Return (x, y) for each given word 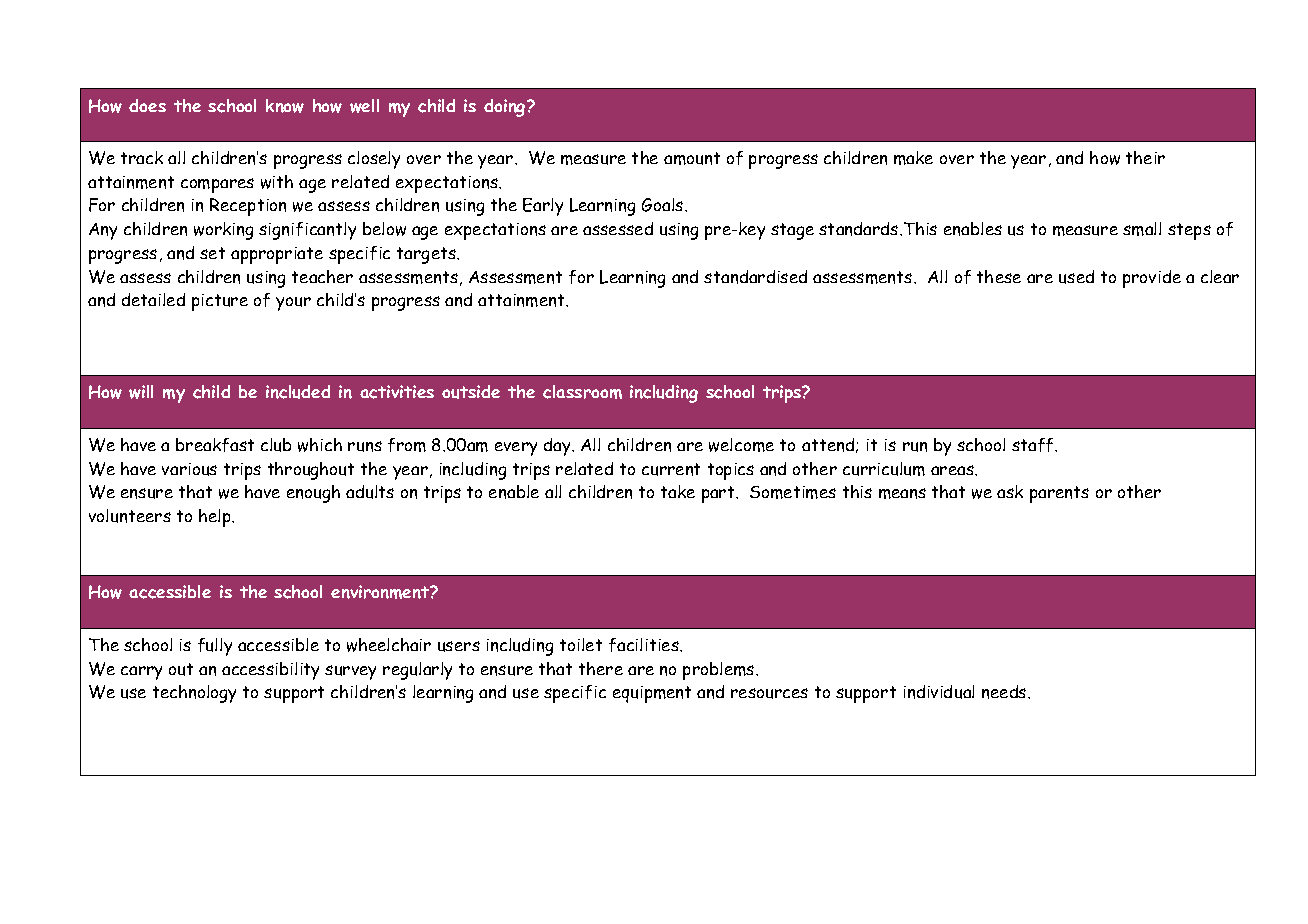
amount (692, 158)
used (1076, 277)
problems (720, 671)
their (1145, 157)
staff (1034, 445)
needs (1005, 692)
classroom (582, 392)
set (212, 253)
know (285, 106)
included (298, 392)
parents (1059, 494)
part (719, 494)
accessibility (270, 671)
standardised (755, 277)
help (216, 518)
